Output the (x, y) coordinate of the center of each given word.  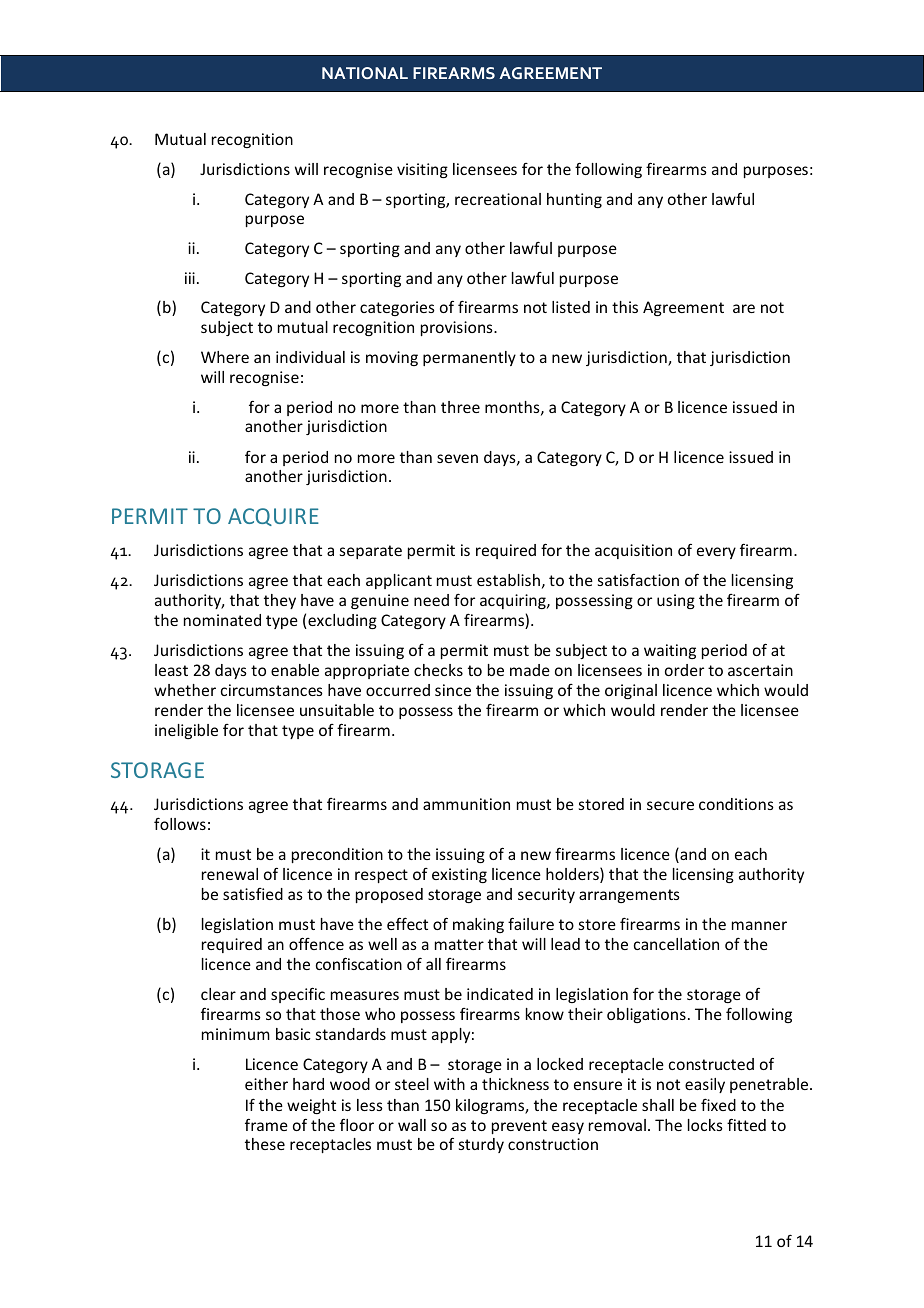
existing (459, 875)
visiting (422, 170)
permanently (469, 358)
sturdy (481, 1145)
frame (266, 1125)
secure (670, 805)
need (431, 600)
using (676, 601)
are (744, 308)
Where (225, 357)
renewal (230, 874)
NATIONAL (365, 73)
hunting (574, 200)
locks (705, 1125)
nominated (222, 620)
